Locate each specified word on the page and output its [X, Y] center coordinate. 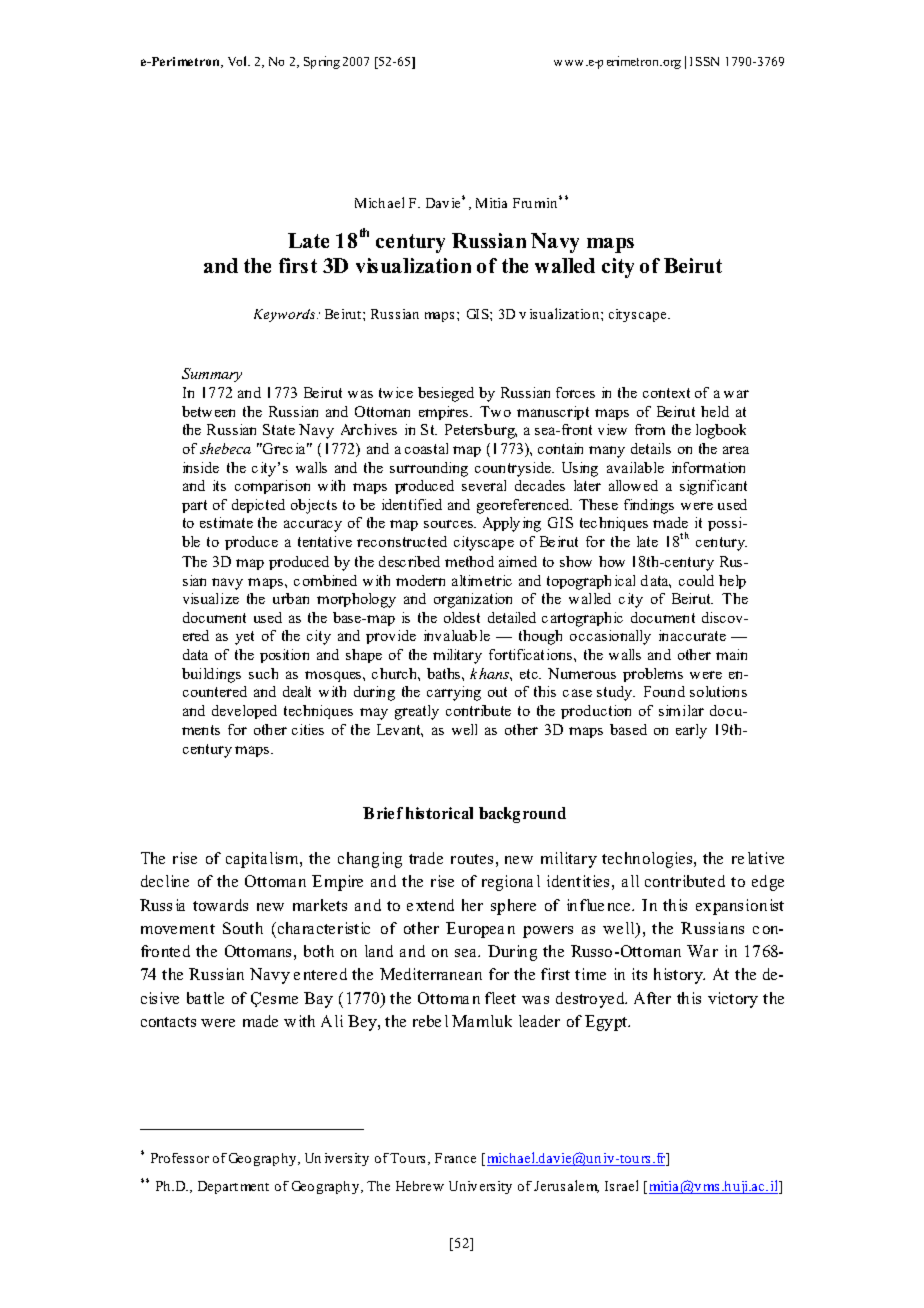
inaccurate [692, 635]
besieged [446, 394]
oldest [462, 617]
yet [244, 638]
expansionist [740, 907]
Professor [180, 1158]
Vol [239, 61]
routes [472, 859]
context [666, 393]
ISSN [704, 61]
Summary [212, 375]
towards [220, 905]
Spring [322, 62]
